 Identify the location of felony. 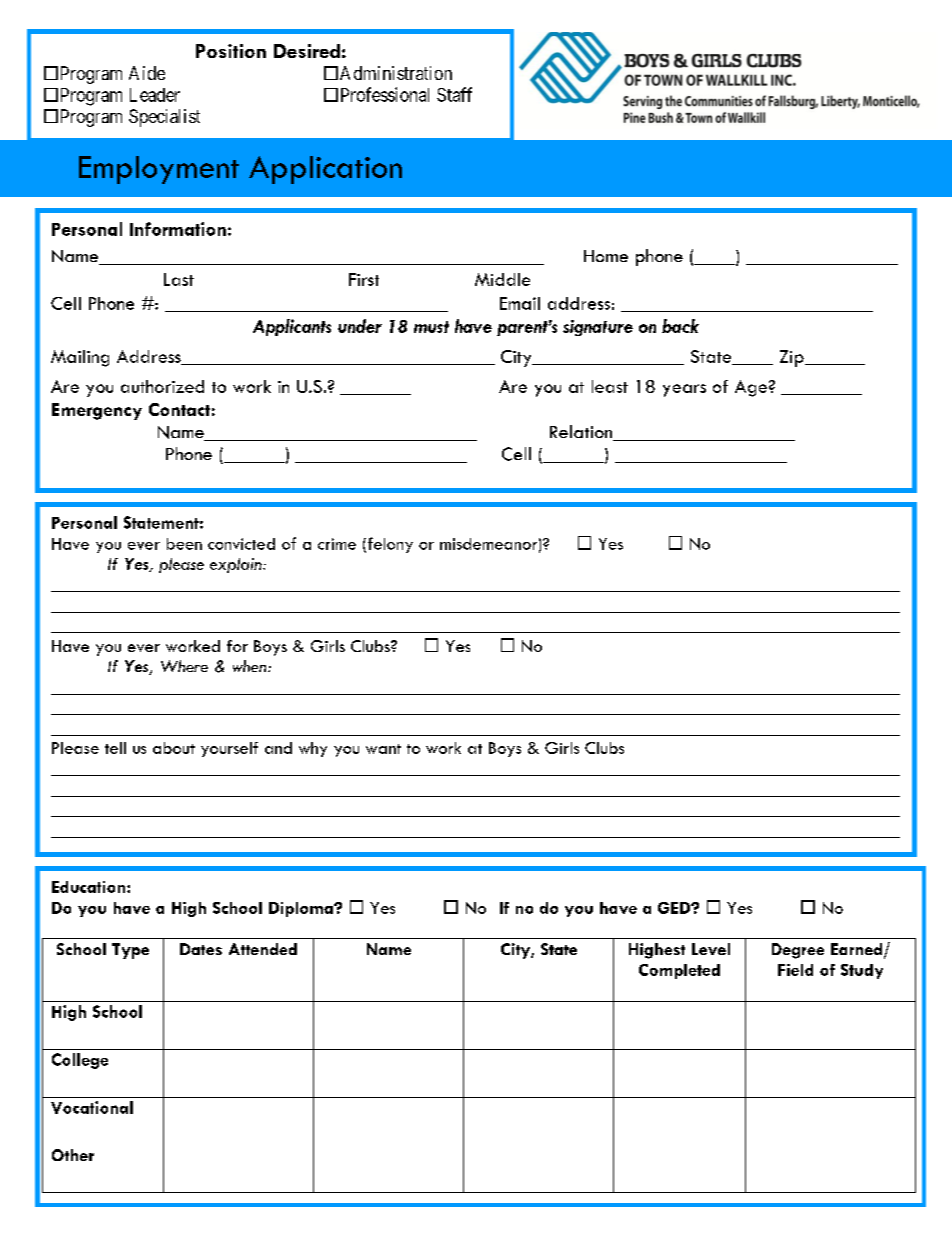
(389, 545).
